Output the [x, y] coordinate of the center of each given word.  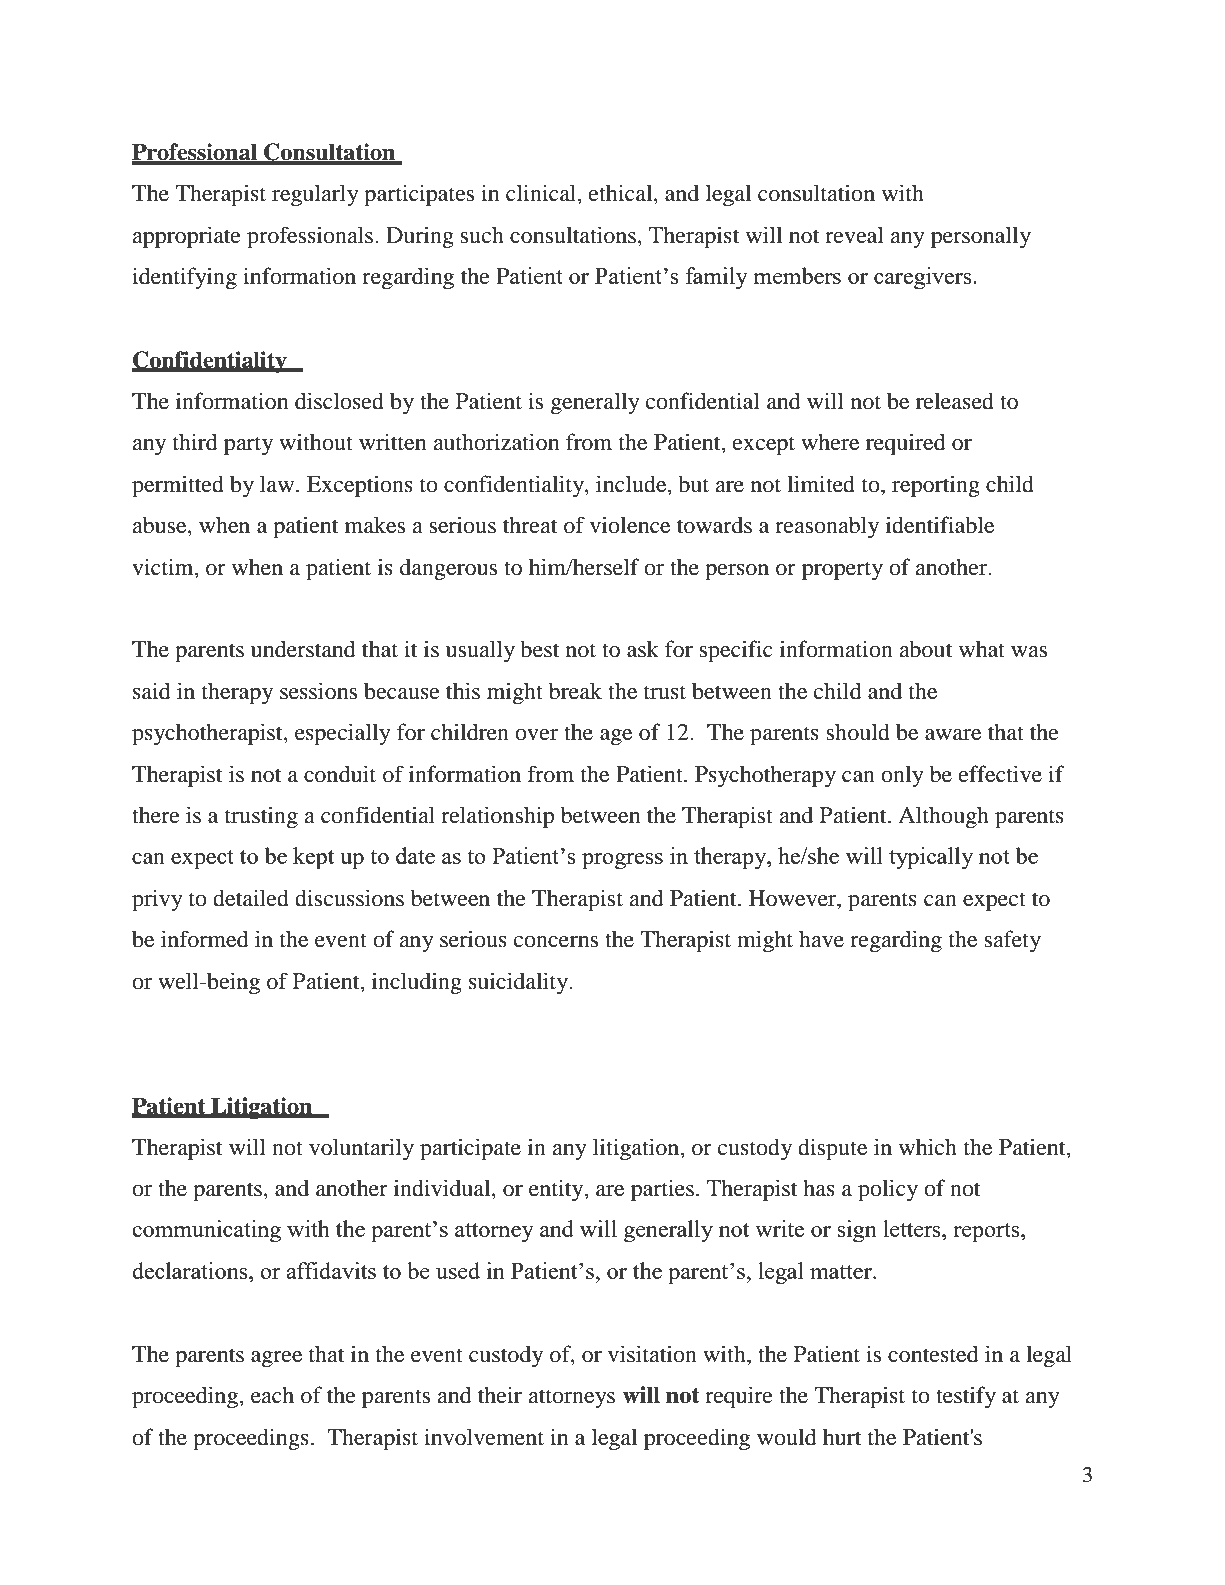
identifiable [940, 525]
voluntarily [361, 1149]
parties [662, 1190]
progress [622, 861]
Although [943, 817]
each [272, 1395]
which [928, 1147]
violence [630, 525]
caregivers [924, 278]
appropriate [186, 237]
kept [313, 858]
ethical [622, 194]
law [278, 484]
